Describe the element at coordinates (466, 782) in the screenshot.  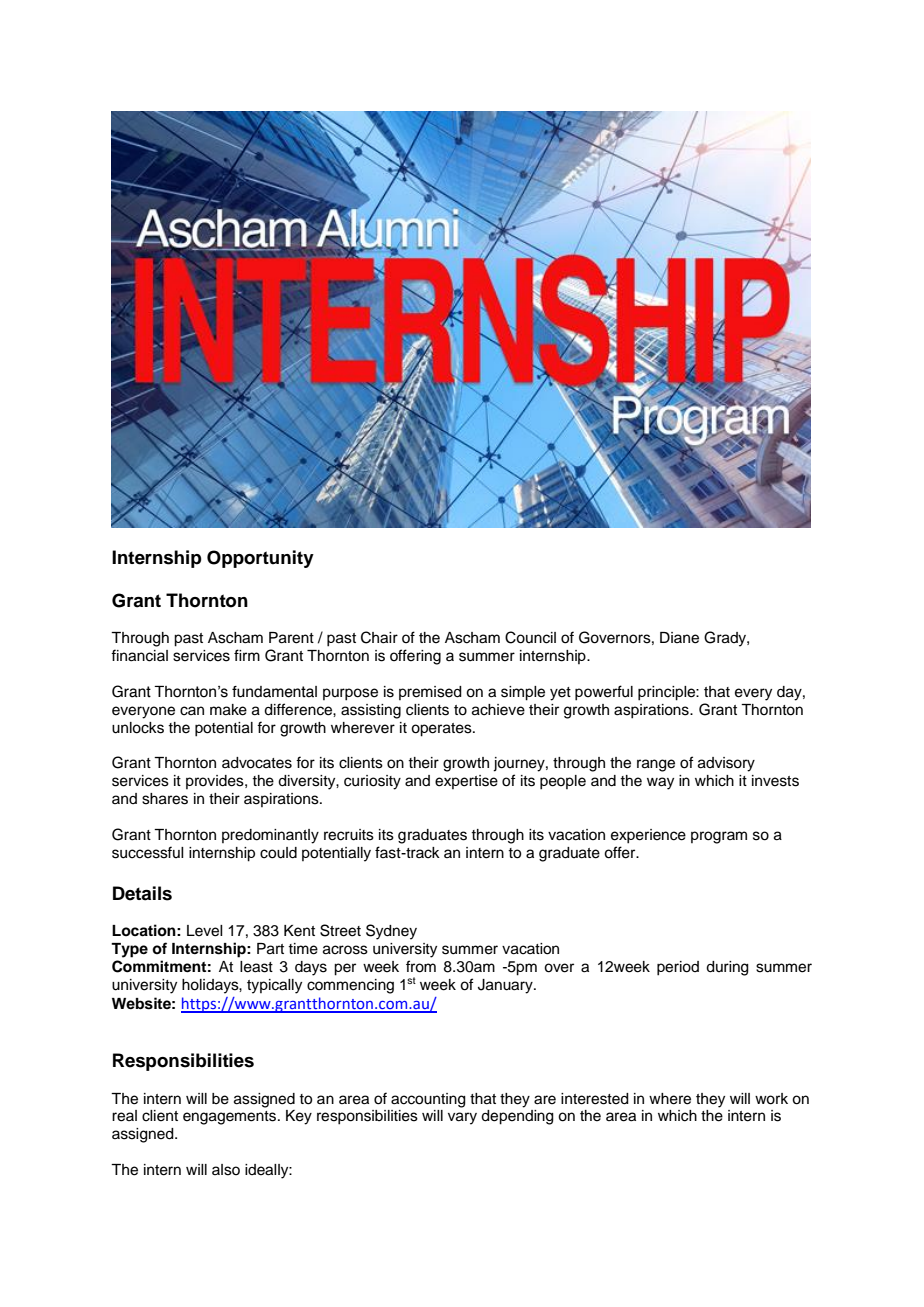
I see `expertise` at that location.
